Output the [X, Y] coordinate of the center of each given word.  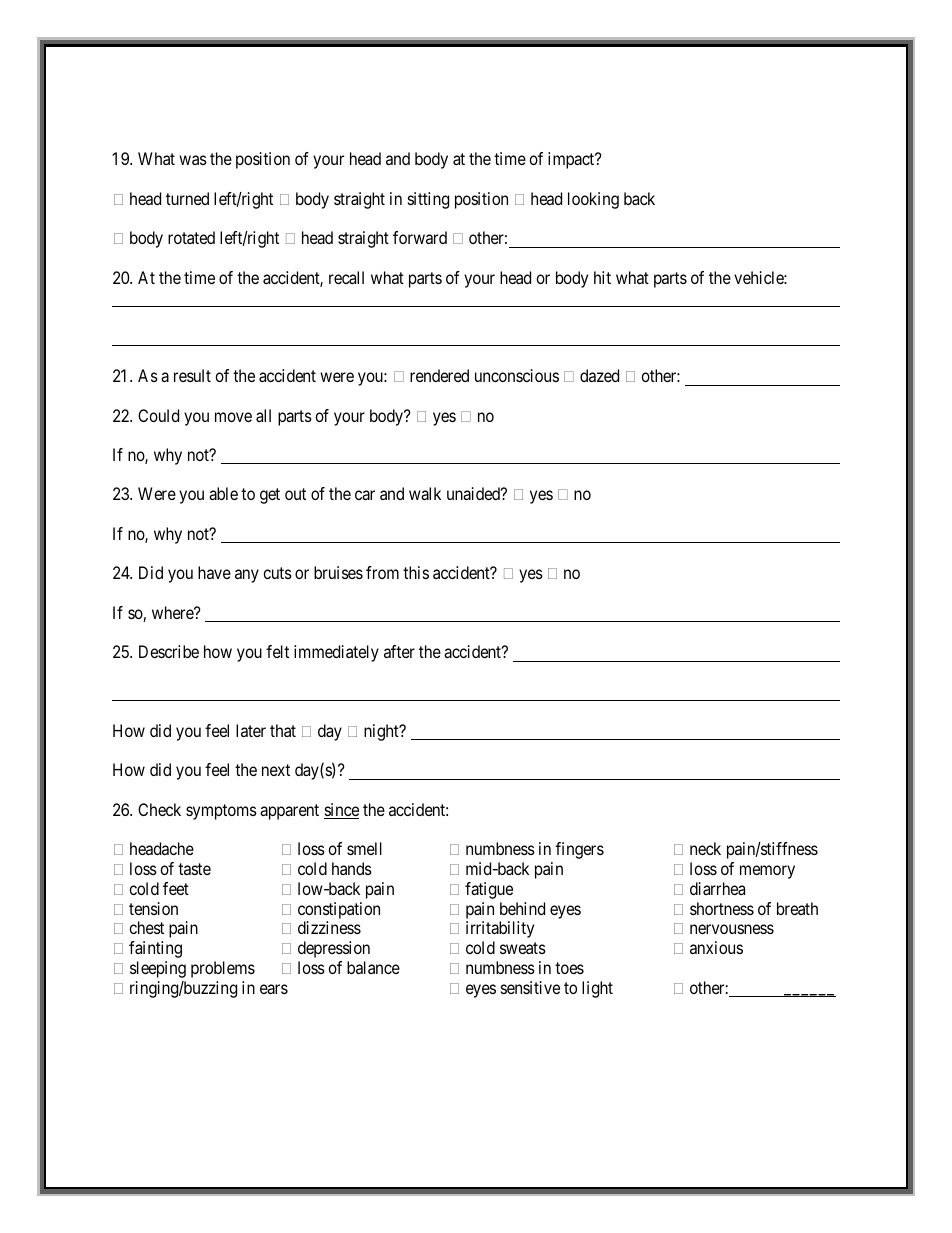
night [382, 732]
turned [187, 198]
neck [705, 848]
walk [425, 493]
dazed [599, 375]
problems [223, 969]
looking [593, 200]
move [233, 417]
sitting [428, 200]
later [251, 730]
